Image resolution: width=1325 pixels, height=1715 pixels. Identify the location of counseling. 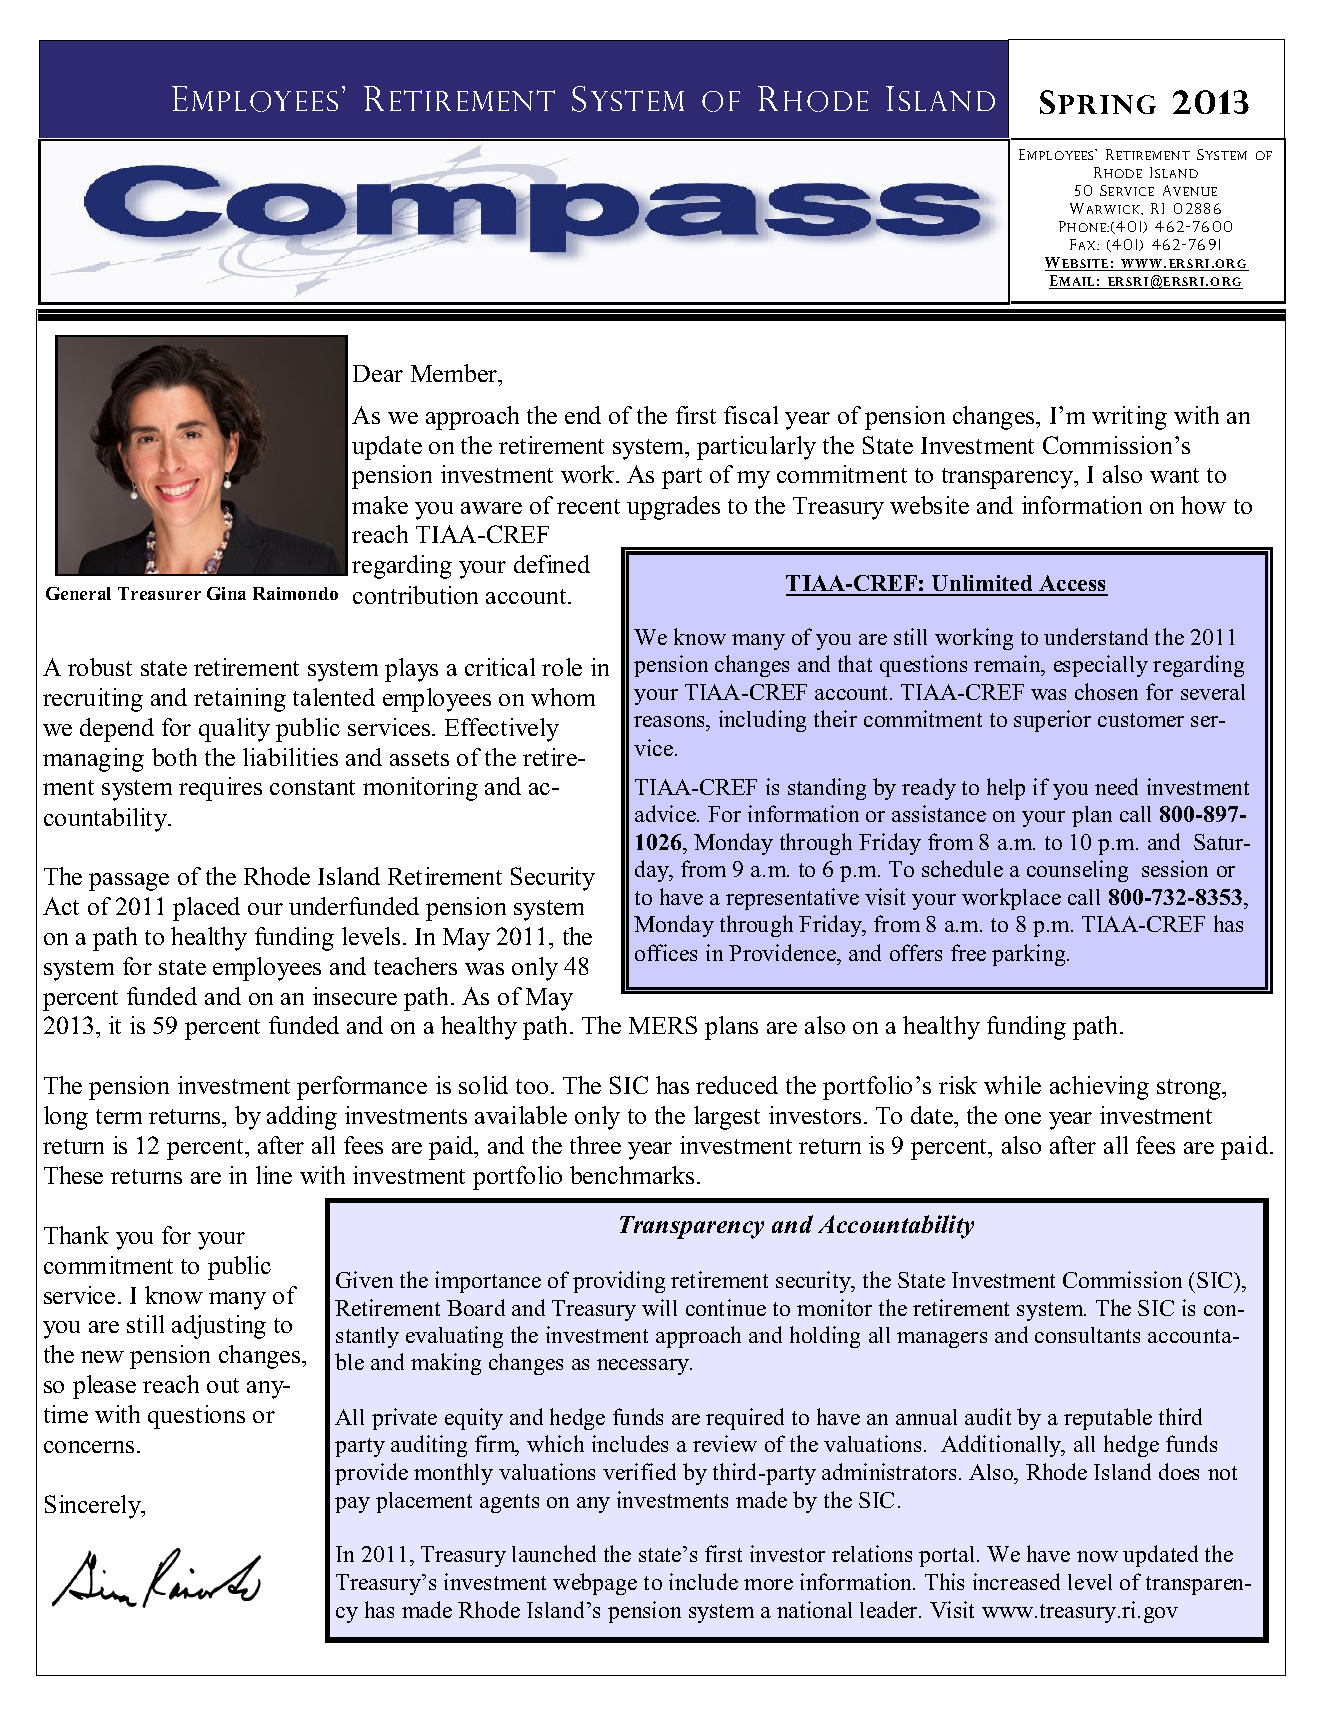
(1077, 871).
